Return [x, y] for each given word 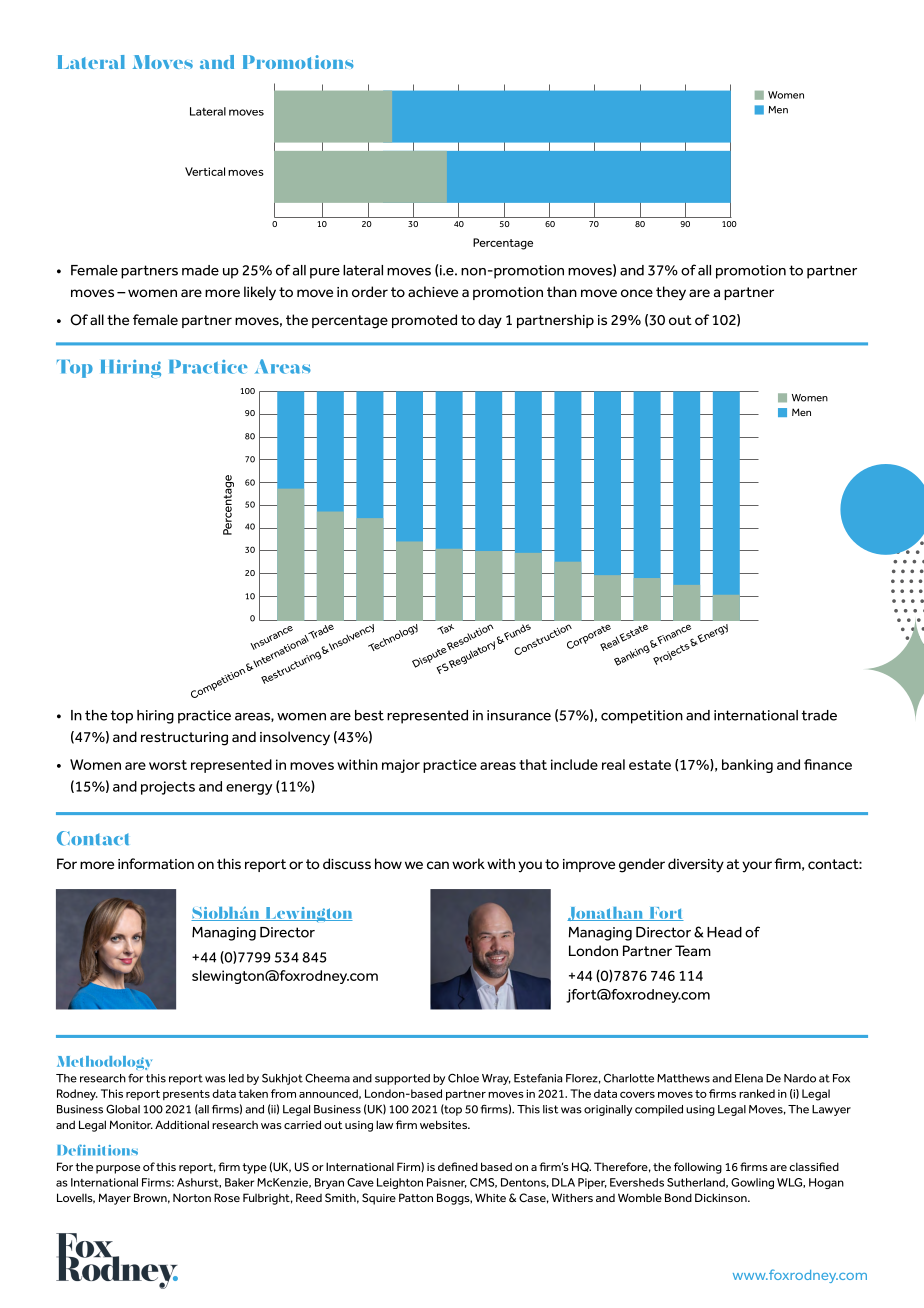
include [574, 764]
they [671, 293]
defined [458, 1166]
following [698, 1168]
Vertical [205, 171]
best [369, 715]
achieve [433, 292]
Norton [192, 1197]
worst [168, 765]
